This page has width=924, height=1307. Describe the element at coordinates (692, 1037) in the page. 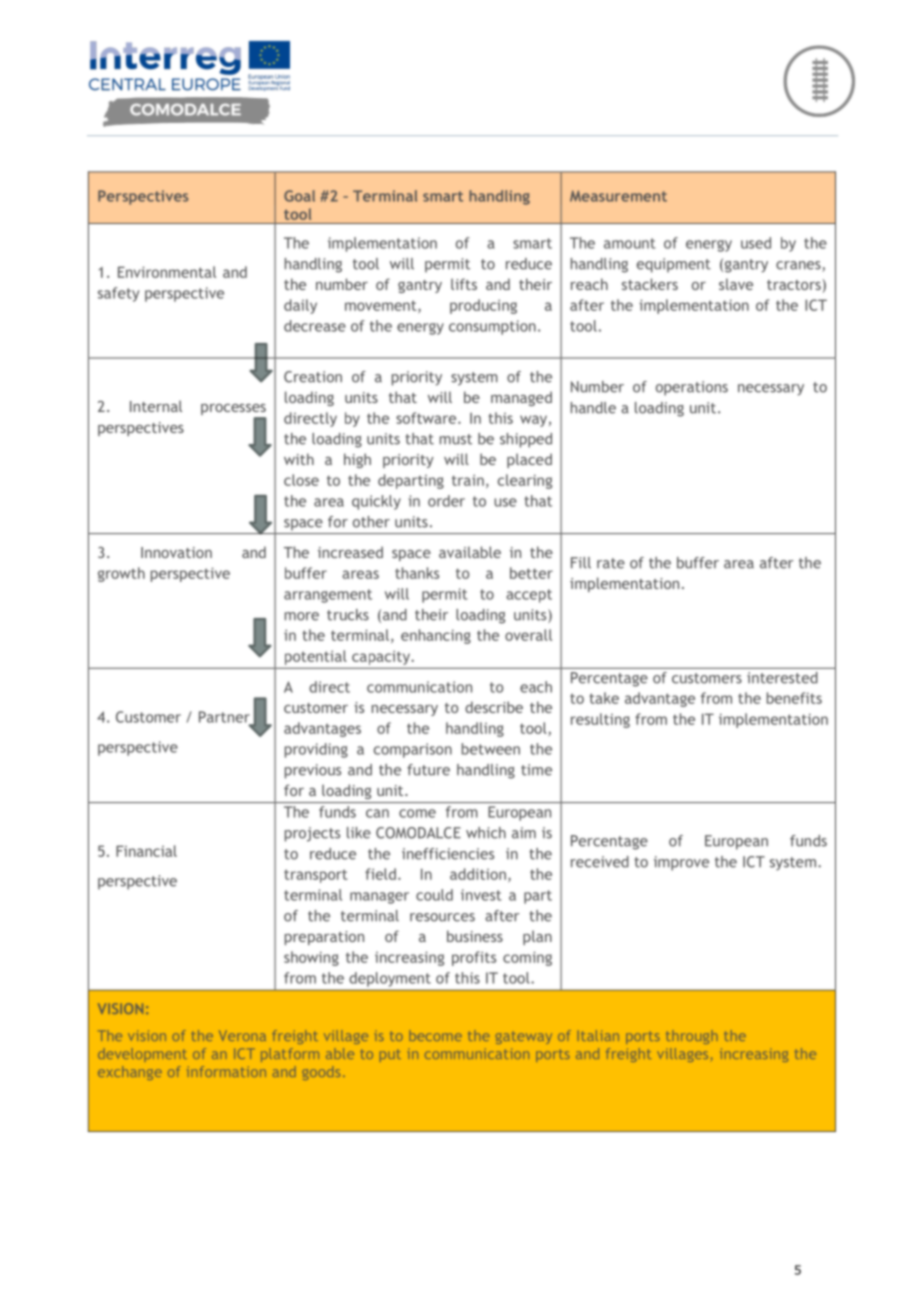

I see `through` at that location.
